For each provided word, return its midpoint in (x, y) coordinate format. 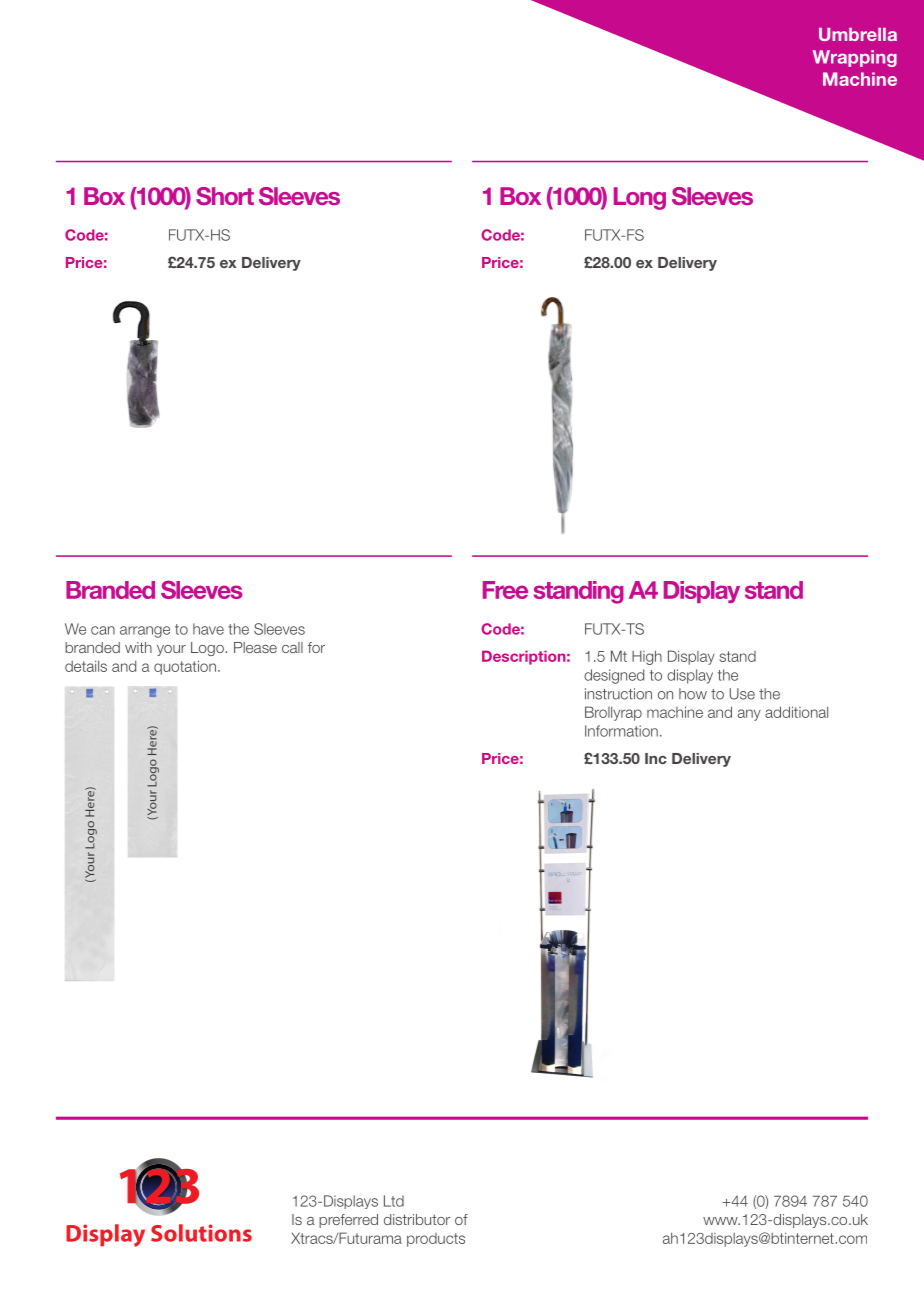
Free (505, 590)
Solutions (201, 1233)
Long (640, 198)
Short (225, 196)
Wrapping (855, 58)
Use (742, 694)
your (171, 650)
